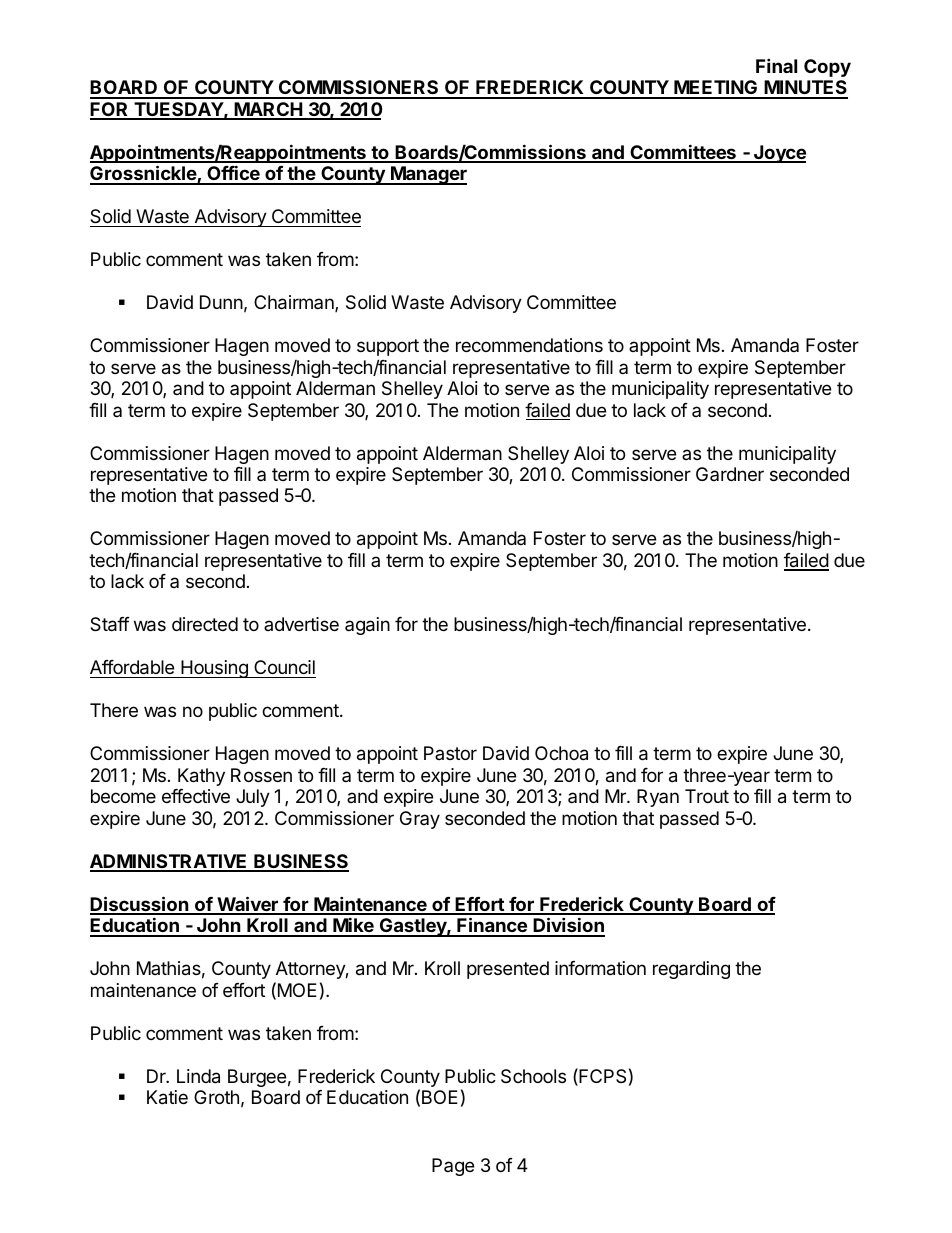 This page has height=1233, width=952. What do you see at coordinates (707, 796) in the page?
I see `Trout` at bounding box center [707, 796].
